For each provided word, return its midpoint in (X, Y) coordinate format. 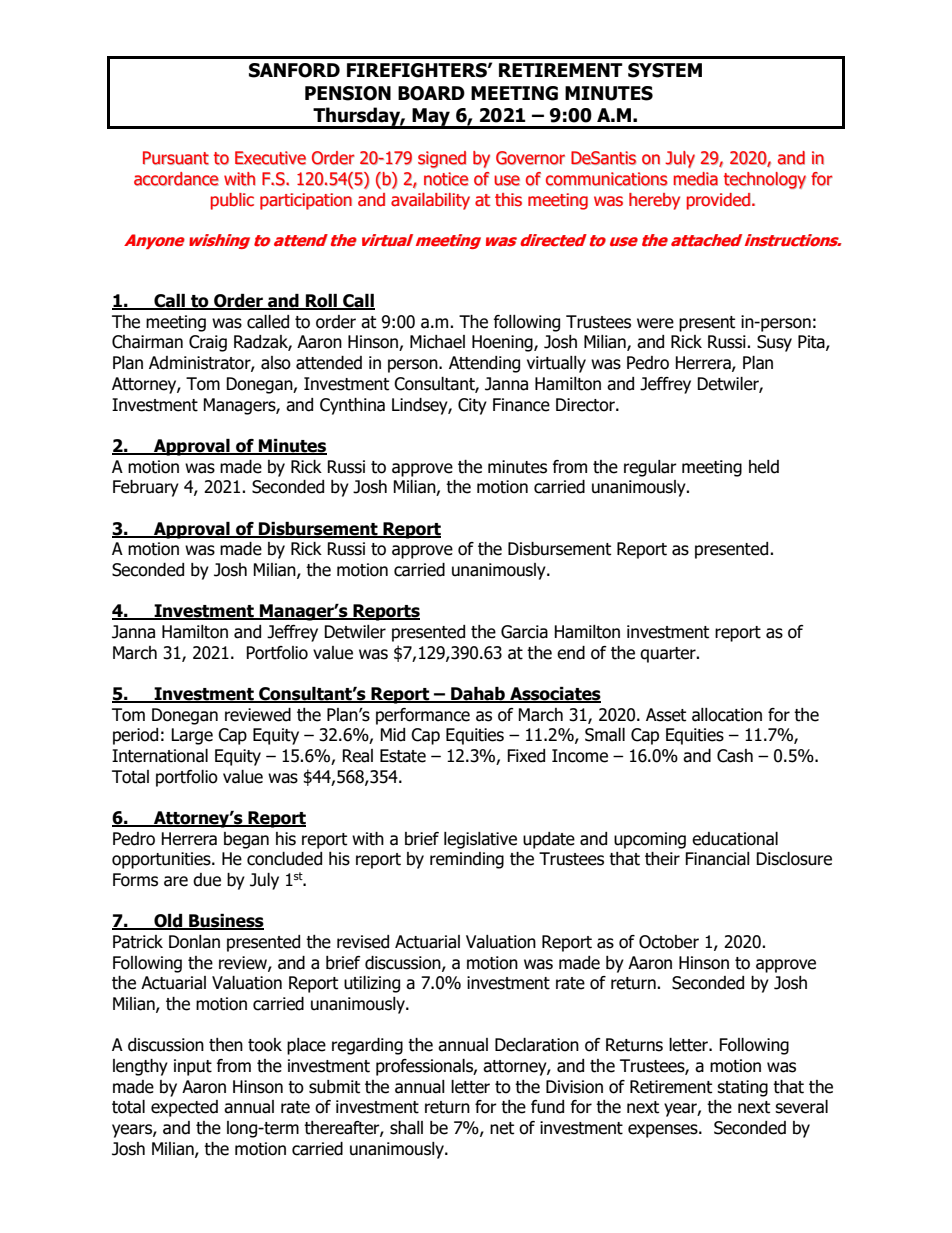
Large (192, 736)
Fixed (526, 756)
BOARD (431, 93)
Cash (735, 756)
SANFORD (294, 70)
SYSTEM (665, 70)
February (146, 488)
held (764, 467)
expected (184, 1108)
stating (742, 1088)
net (502, 1128)
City (472, 406)
